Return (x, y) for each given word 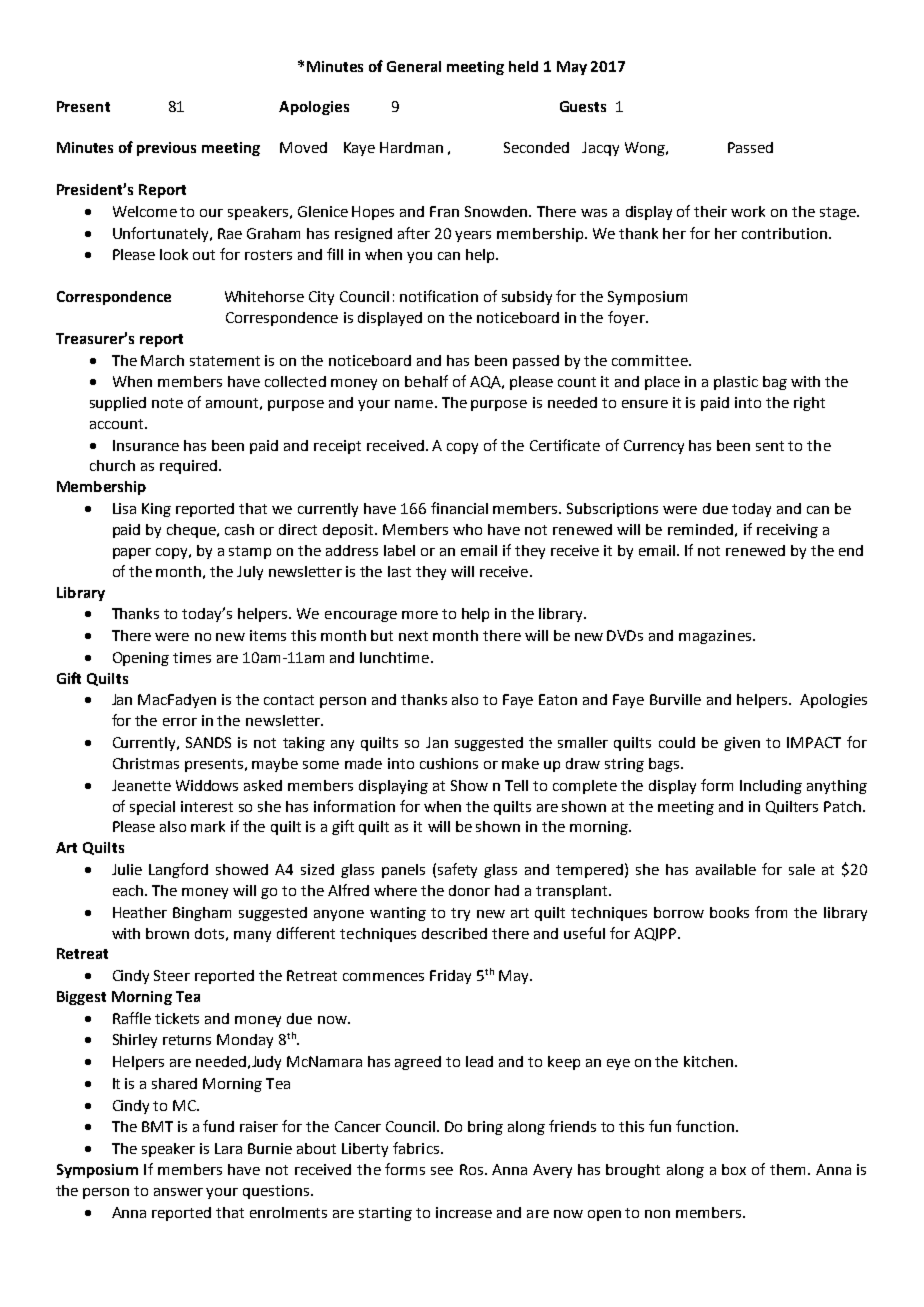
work (748, 211)
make (520, 763)
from (771, 912)
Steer (172, 975)
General (414, 66)
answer (178, 1192)
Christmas (146, 763)
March (162, 360)
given (742, 744)
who (467, 529)
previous (166, 149)
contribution (786, 233)
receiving (787, 531)
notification (439, 296)
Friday (450, 977)
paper (132, 553)
